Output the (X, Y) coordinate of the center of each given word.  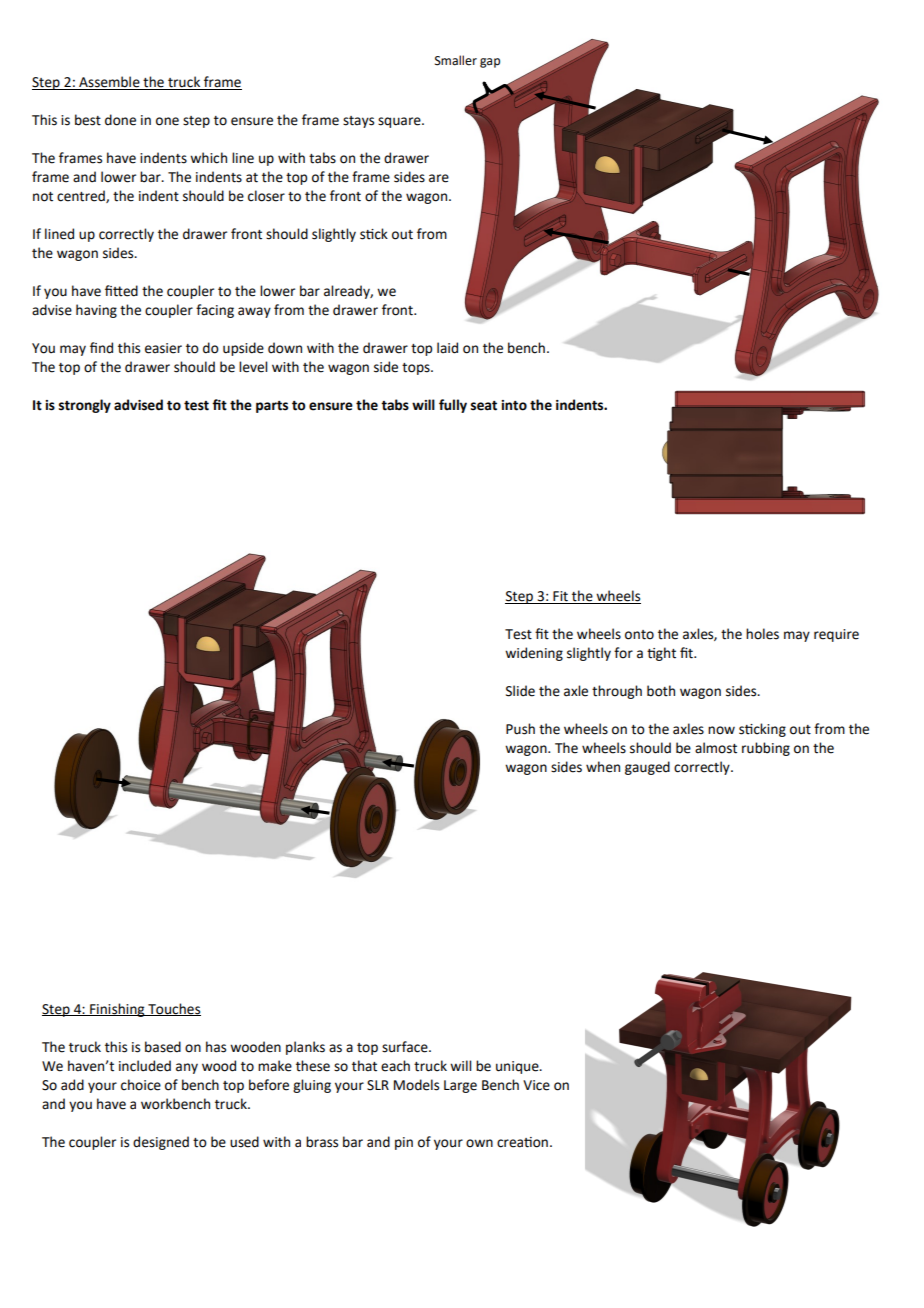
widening (534, 654)
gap (490, 63)
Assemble (109, 83)
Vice (536, 1085)
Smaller (456, 60)
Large (460, 1086)
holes (762, 634)
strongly (85, 406)
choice (141, 1085)
